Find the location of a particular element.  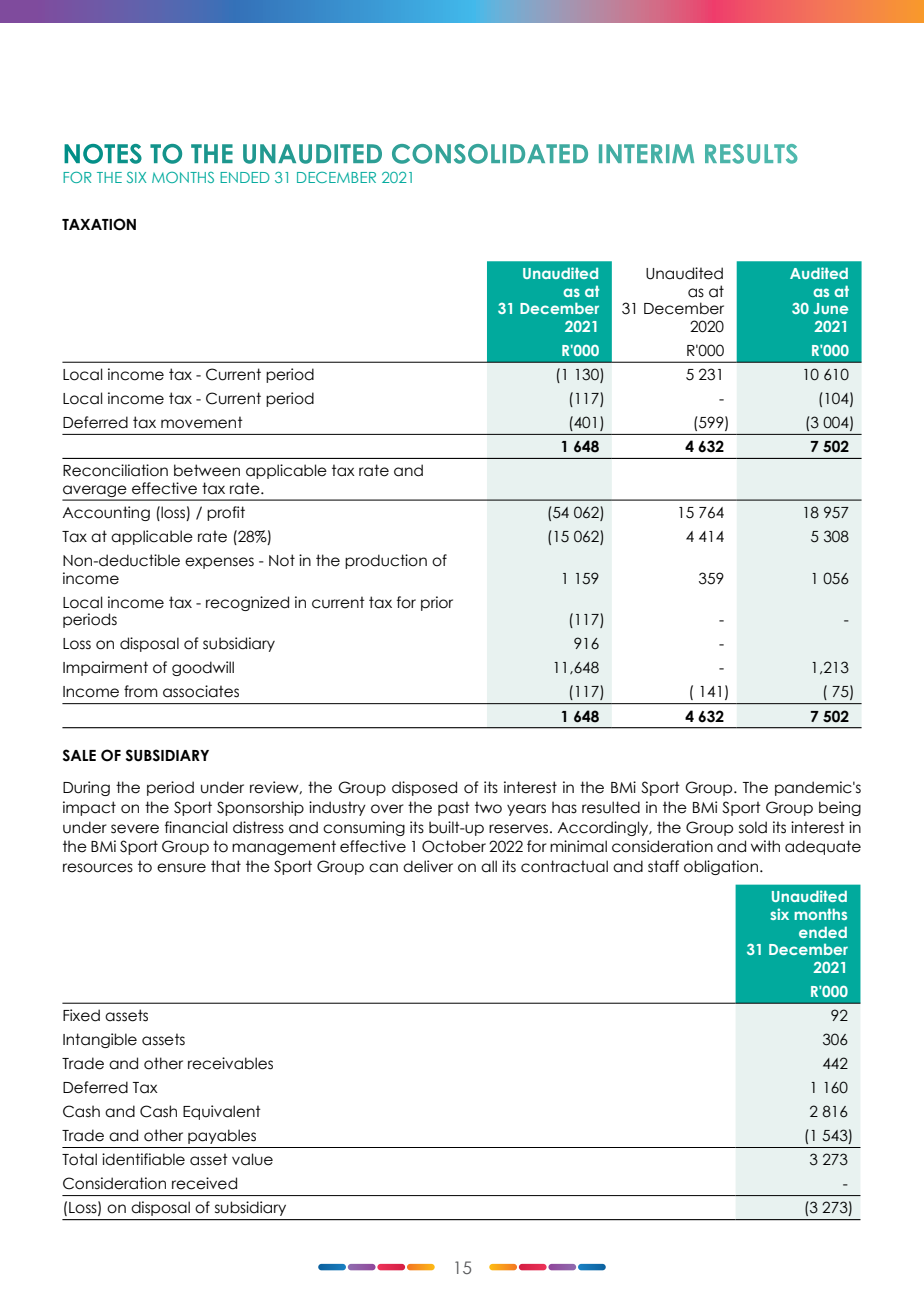

production is located at coordinates (386, 561).
